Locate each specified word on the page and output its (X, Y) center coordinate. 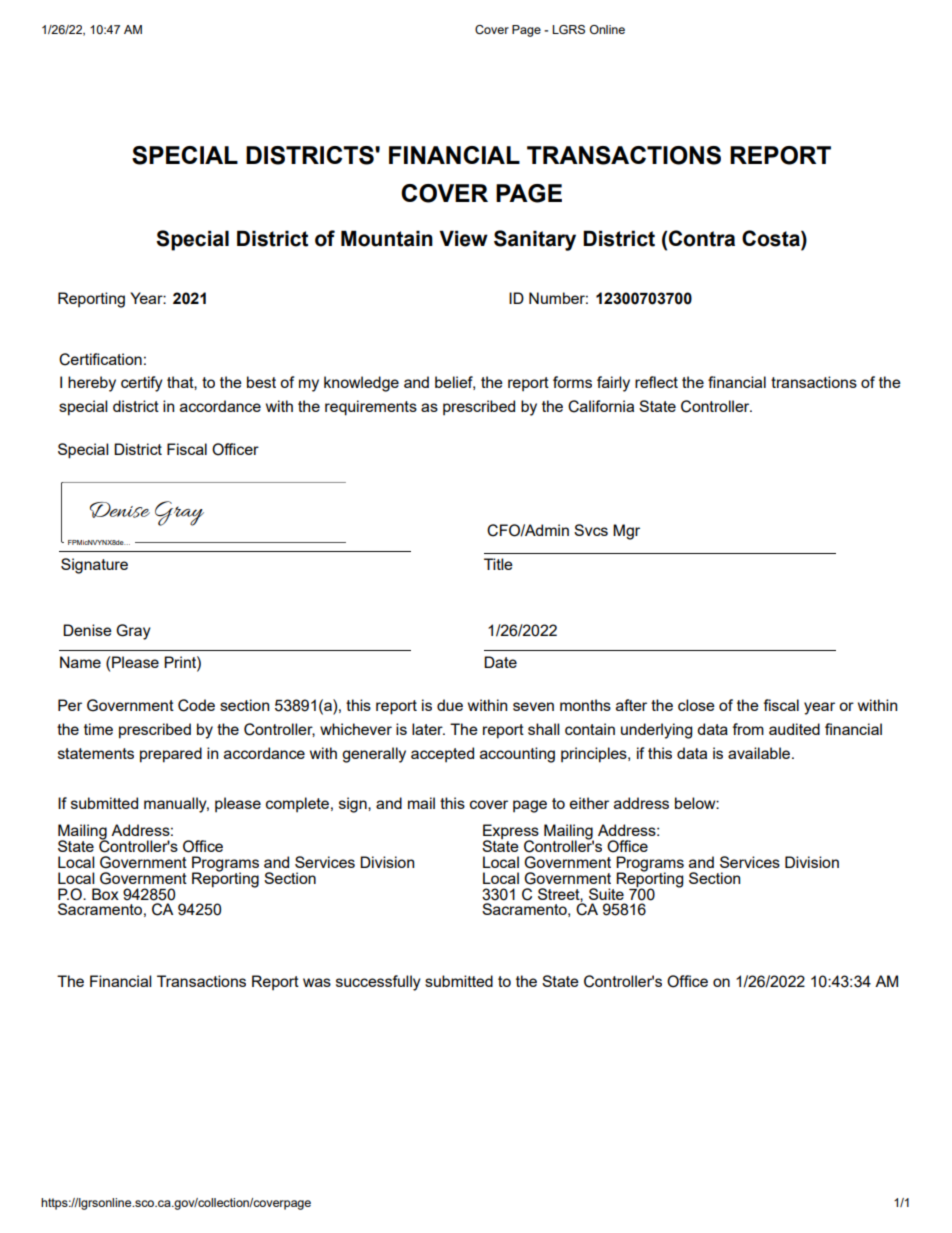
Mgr (626, 532)
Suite (606, 894)
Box (105, 894)
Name (80, 662)
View (463, 238)
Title (498, 564)
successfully (378, 983)
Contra (702, 238)
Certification (100, 359)
